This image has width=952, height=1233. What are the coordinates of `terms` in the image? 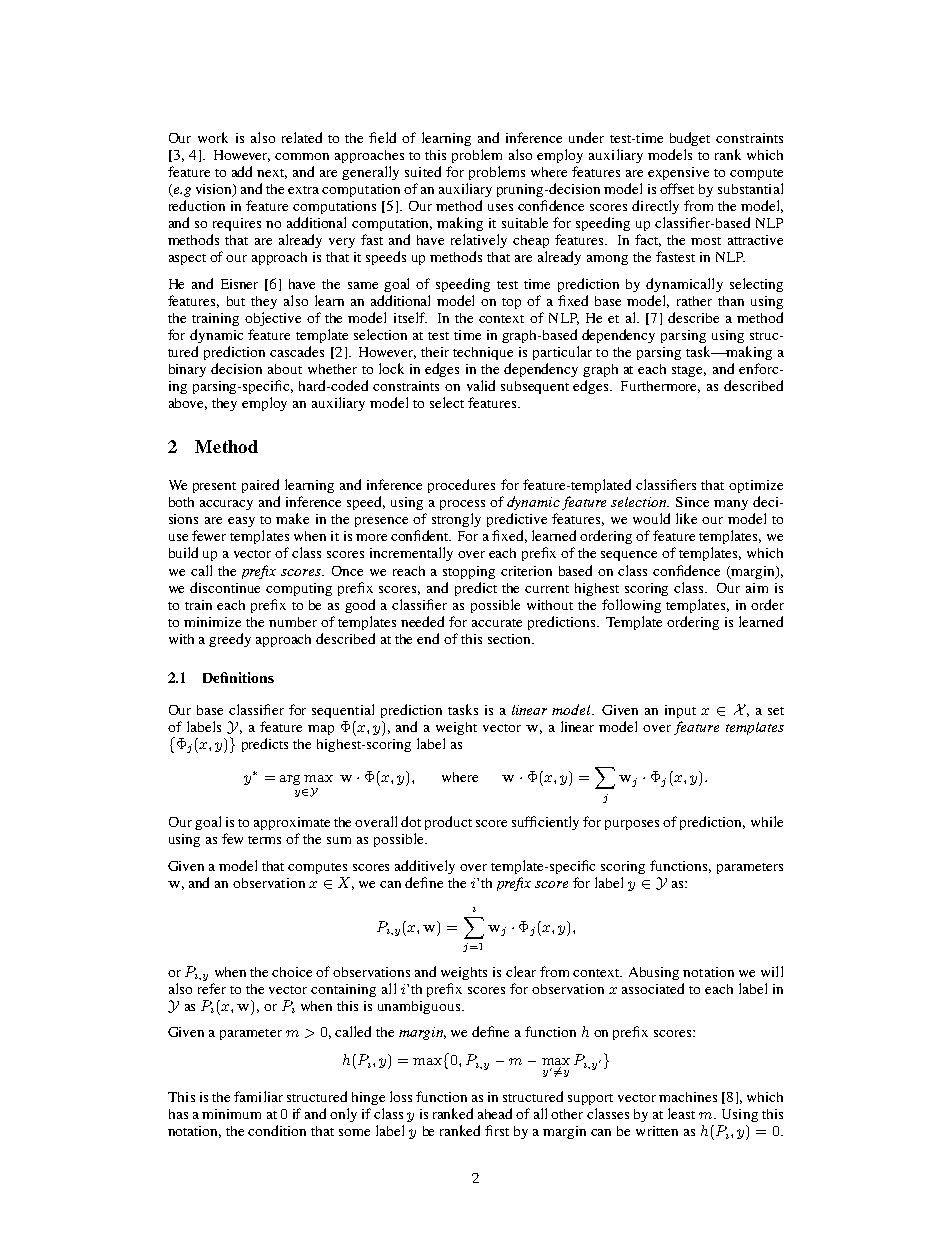 It's located at (264, 840).
